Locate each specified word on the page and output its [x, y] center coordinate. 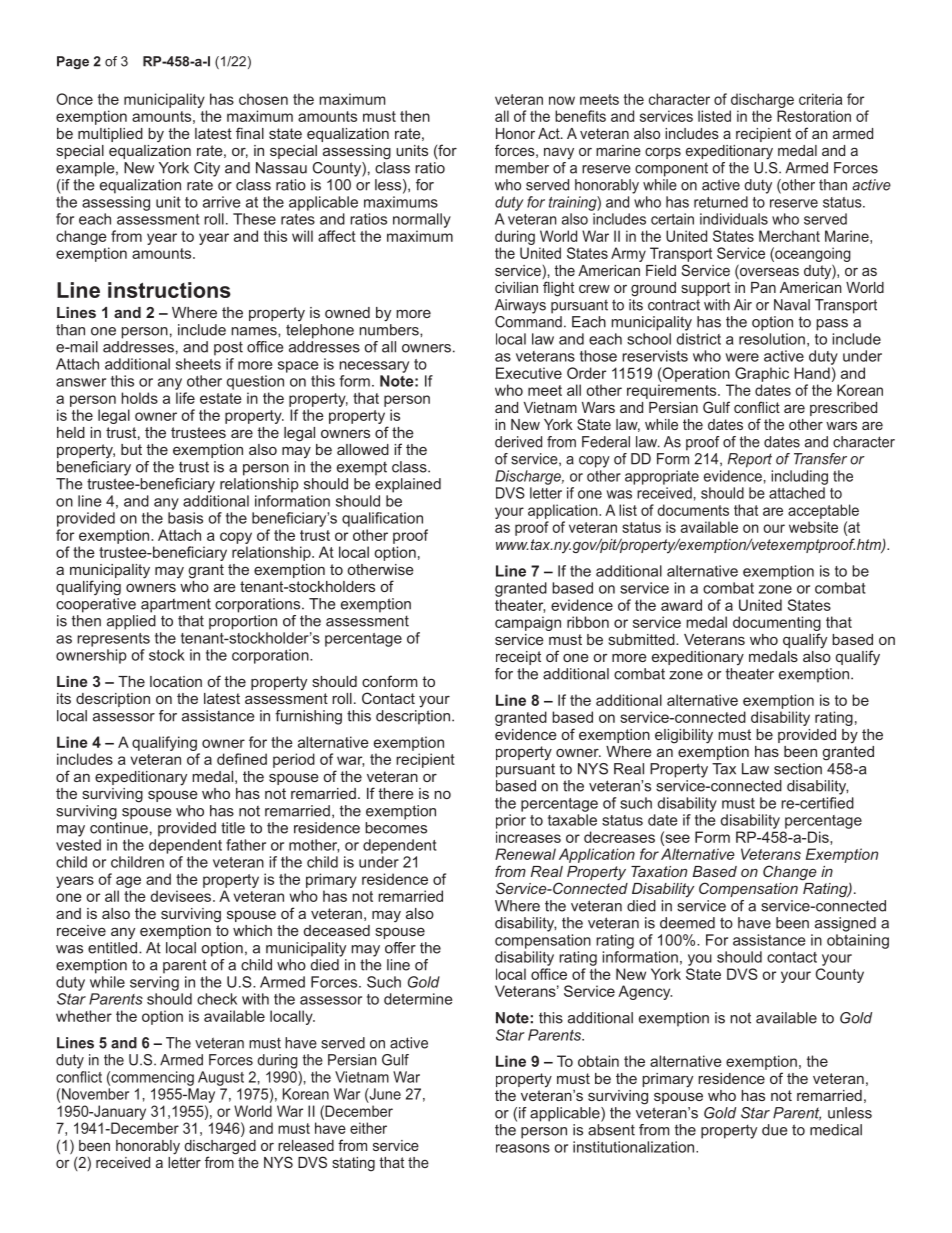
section [798, 769]
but [131, 449]
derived [518, 442]
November [95, 1094]
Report [750, 460]
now [562, 100]
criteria [820, 99]
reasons [523, 1148]
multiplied [110, 135]
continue [119, 828]
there [396, 793]
